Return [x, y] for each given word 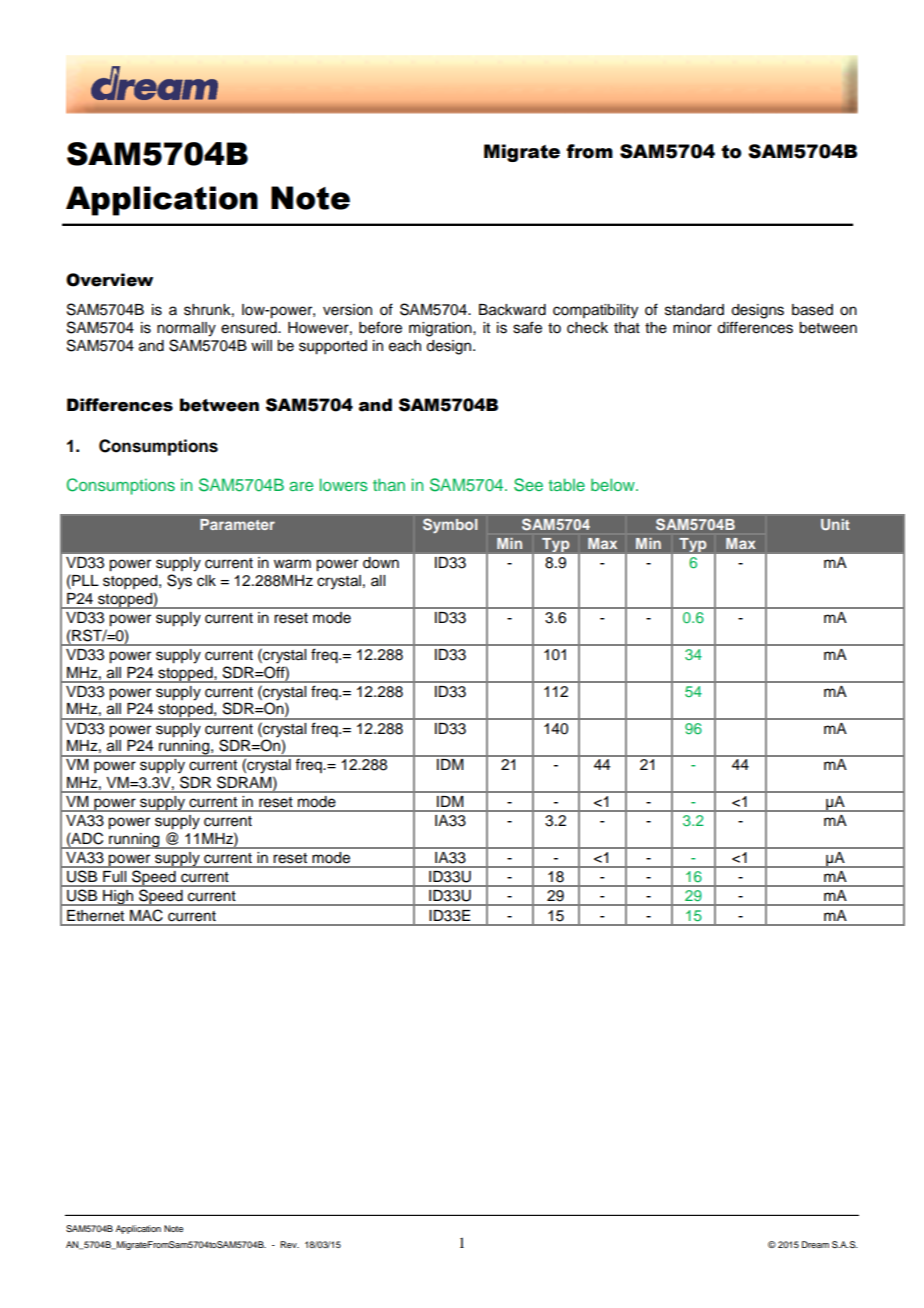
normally [186, 329]
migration [441, 329]
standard [694, 310]
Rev [289, 1244]
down [381, 563]
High [118, 898]
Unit [835, 524]
